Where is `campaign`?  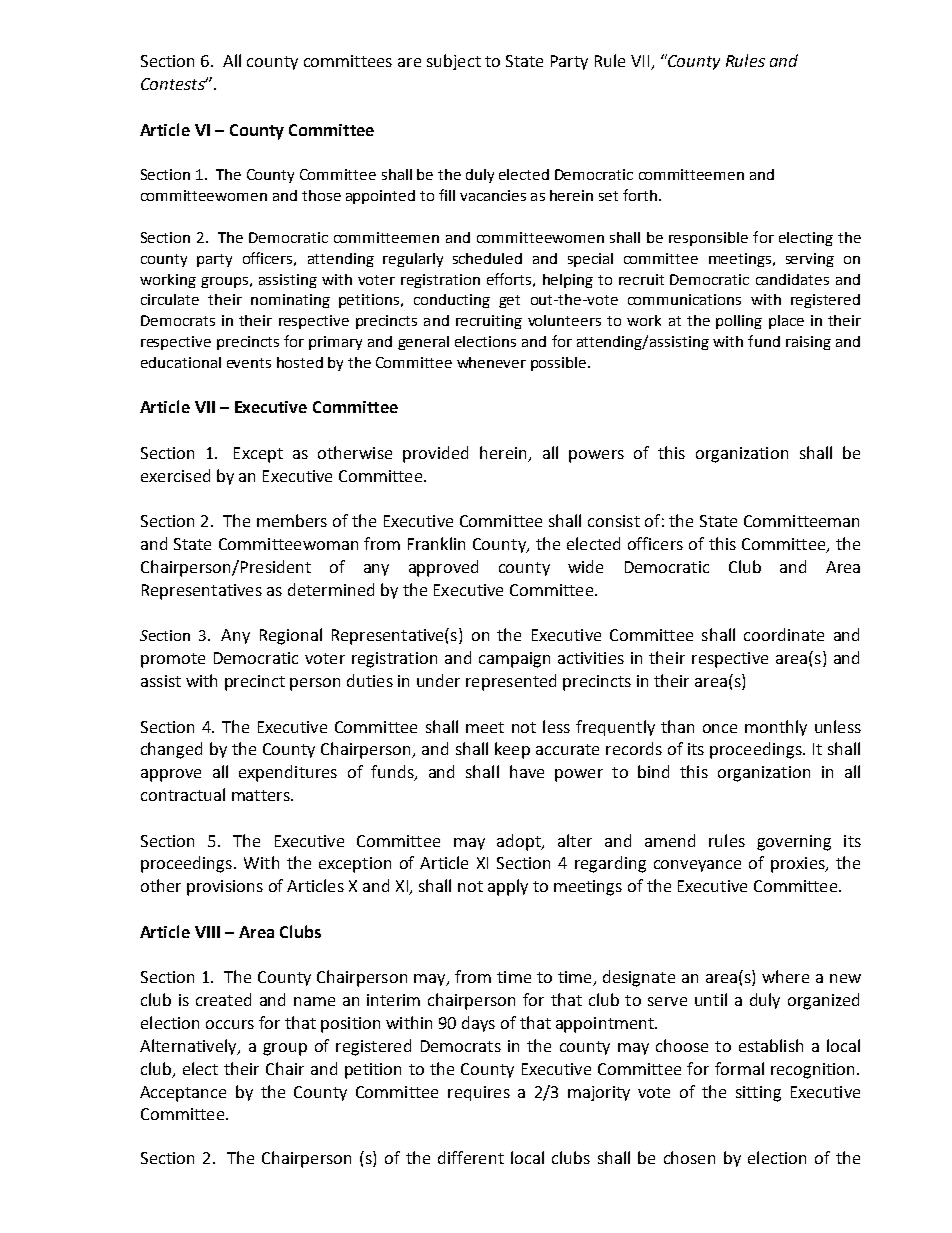
campaign is located at coordinates (514, 660).
